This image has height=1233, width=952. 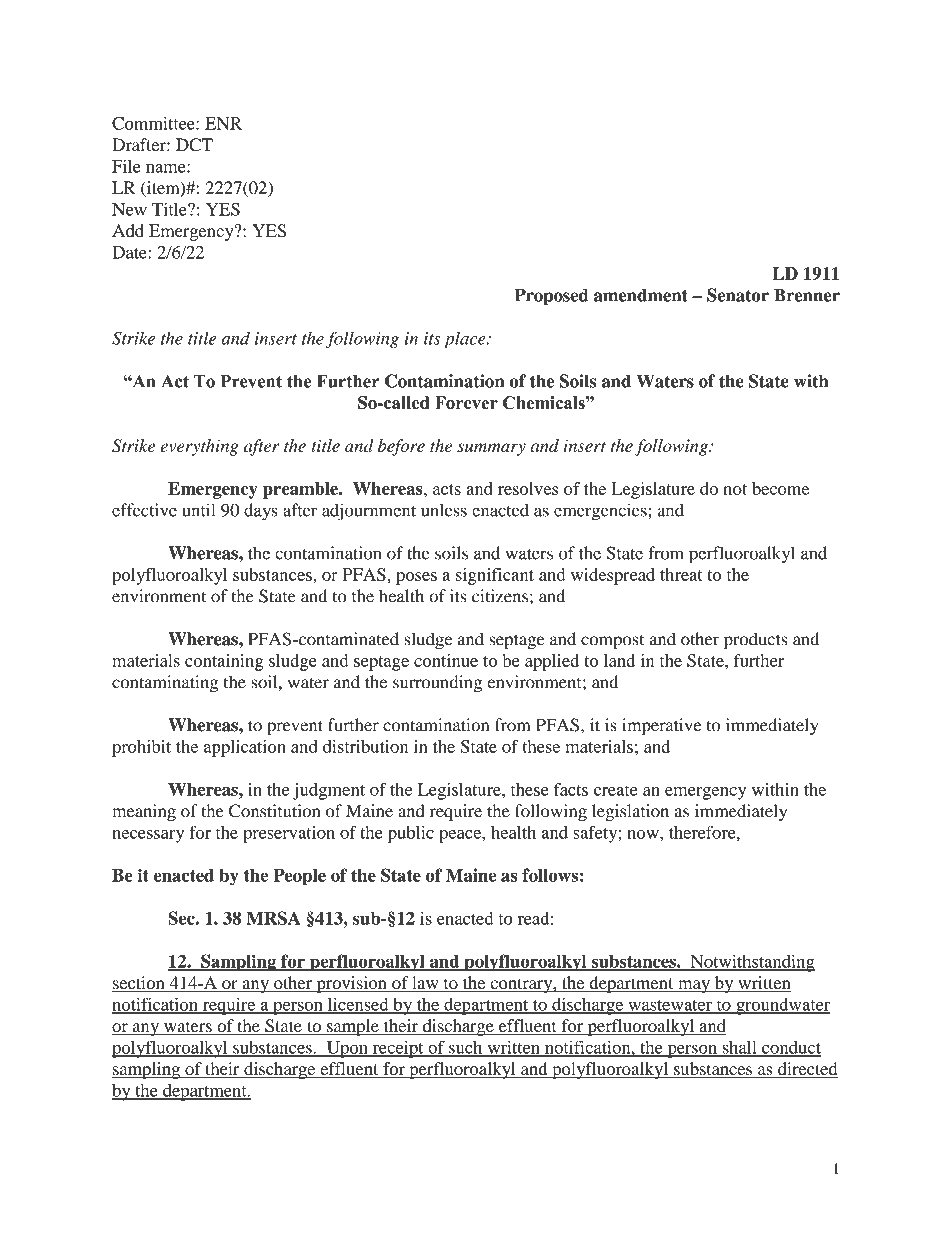 I want to click on section, so click(x=139, y=984).
